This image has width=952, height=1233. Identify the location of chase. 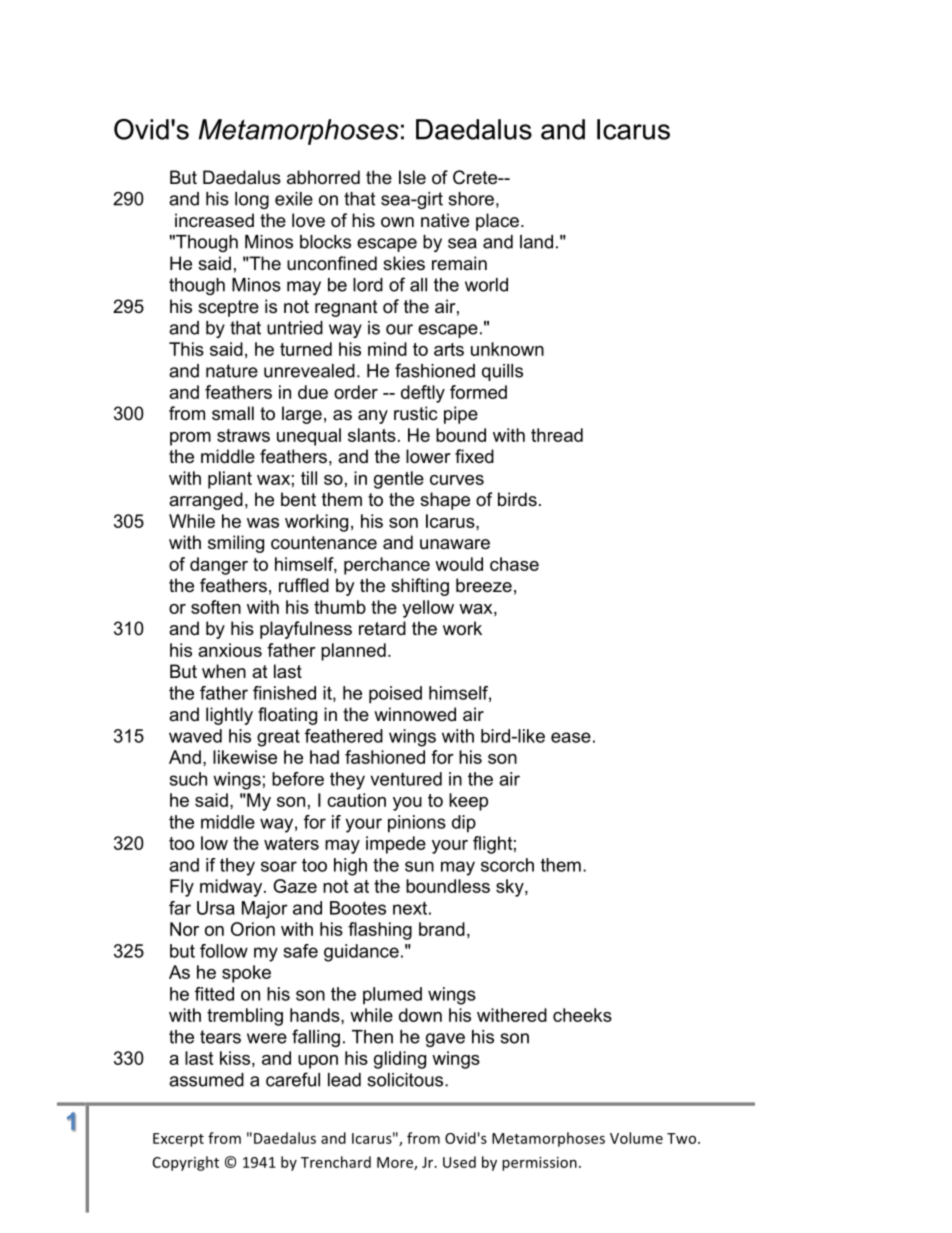
(514, 564).
